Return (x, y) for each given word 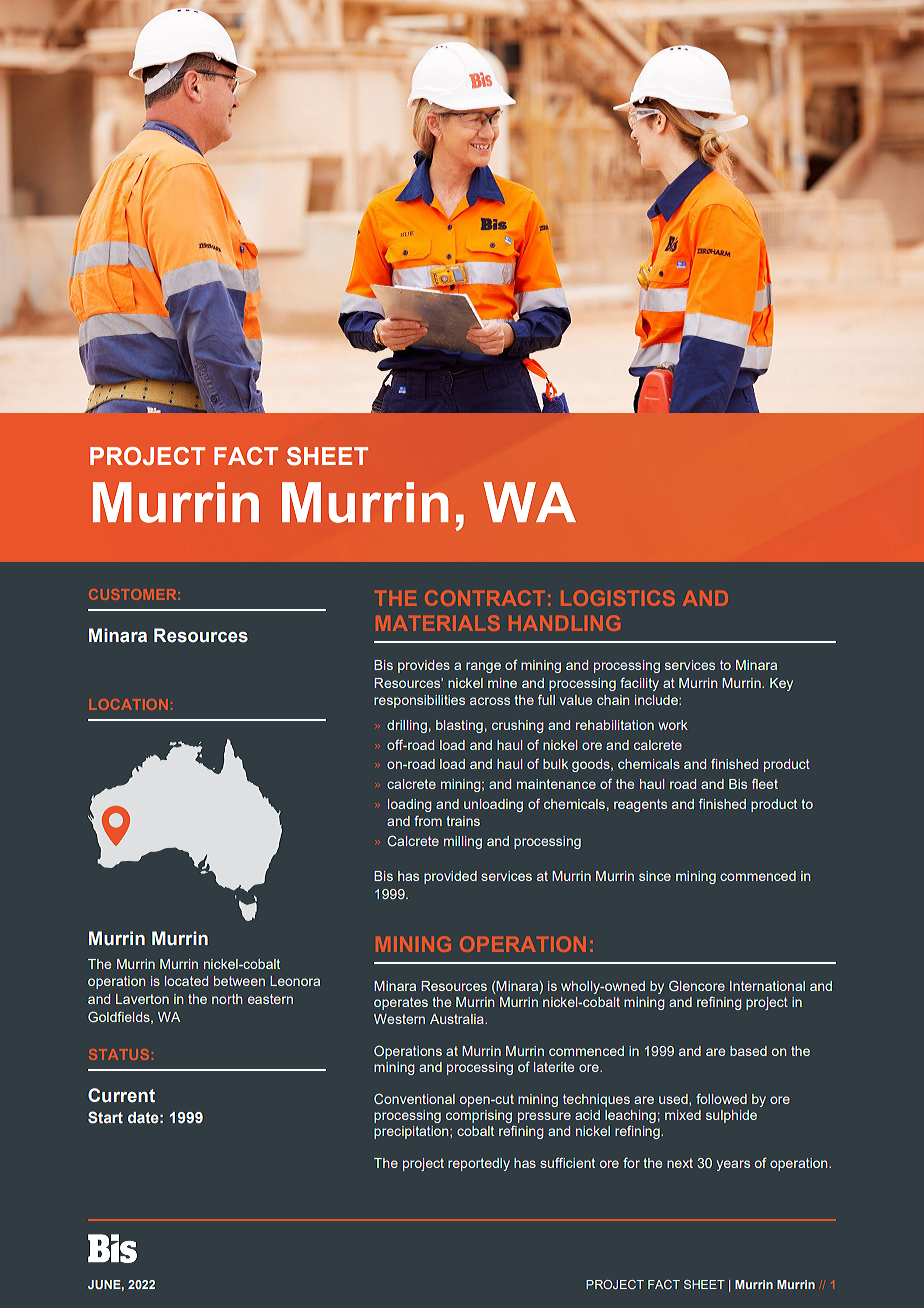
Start (105, 1117)
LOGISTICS (618, 598)
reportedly (479, 1164)
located (186, 981)
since (655, 876)
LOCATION (128, 704)
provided (450, 877)
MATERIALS (438, 623)
